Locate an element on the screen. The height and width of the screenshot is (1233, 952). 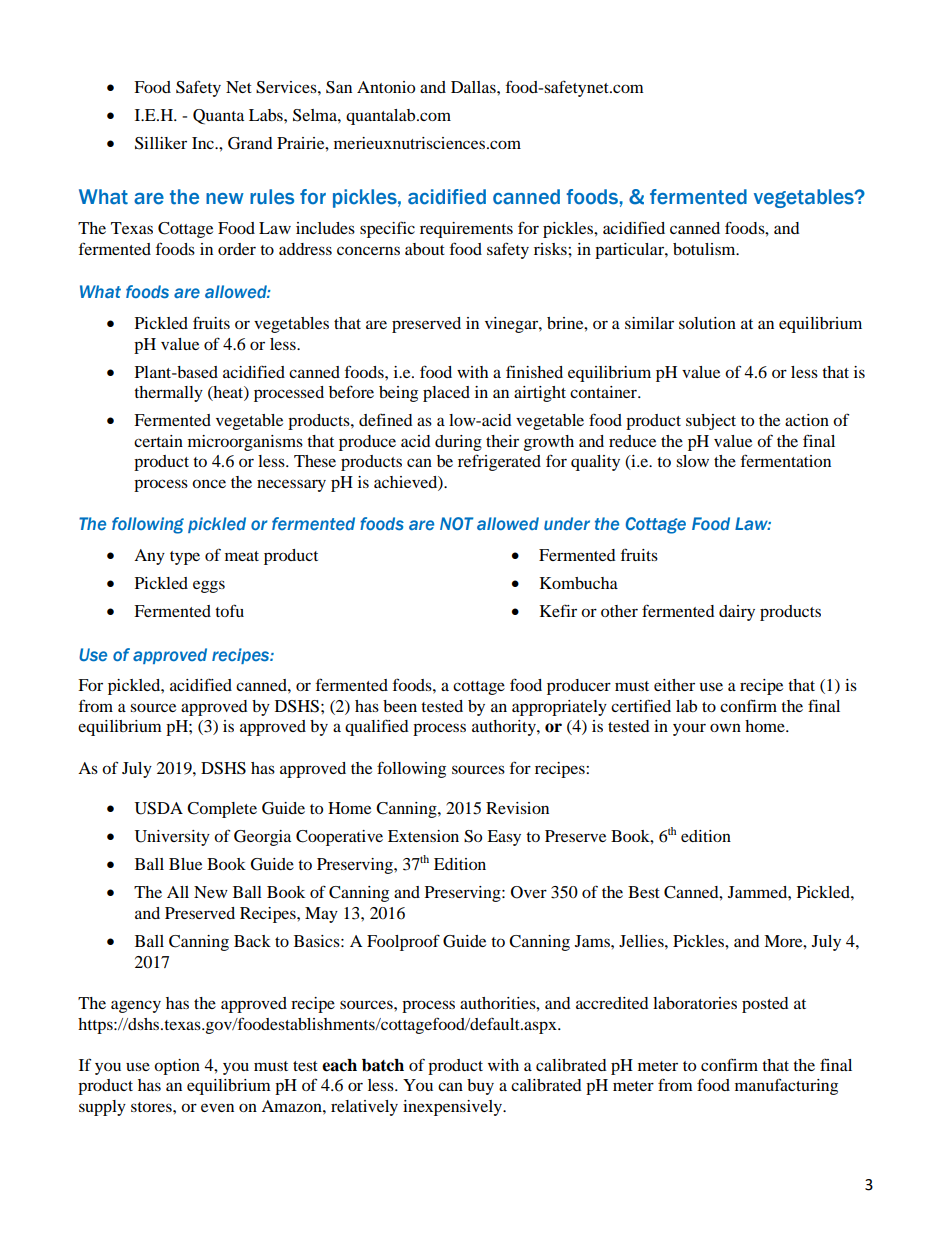
certain is located at coordinates (158, 441).
